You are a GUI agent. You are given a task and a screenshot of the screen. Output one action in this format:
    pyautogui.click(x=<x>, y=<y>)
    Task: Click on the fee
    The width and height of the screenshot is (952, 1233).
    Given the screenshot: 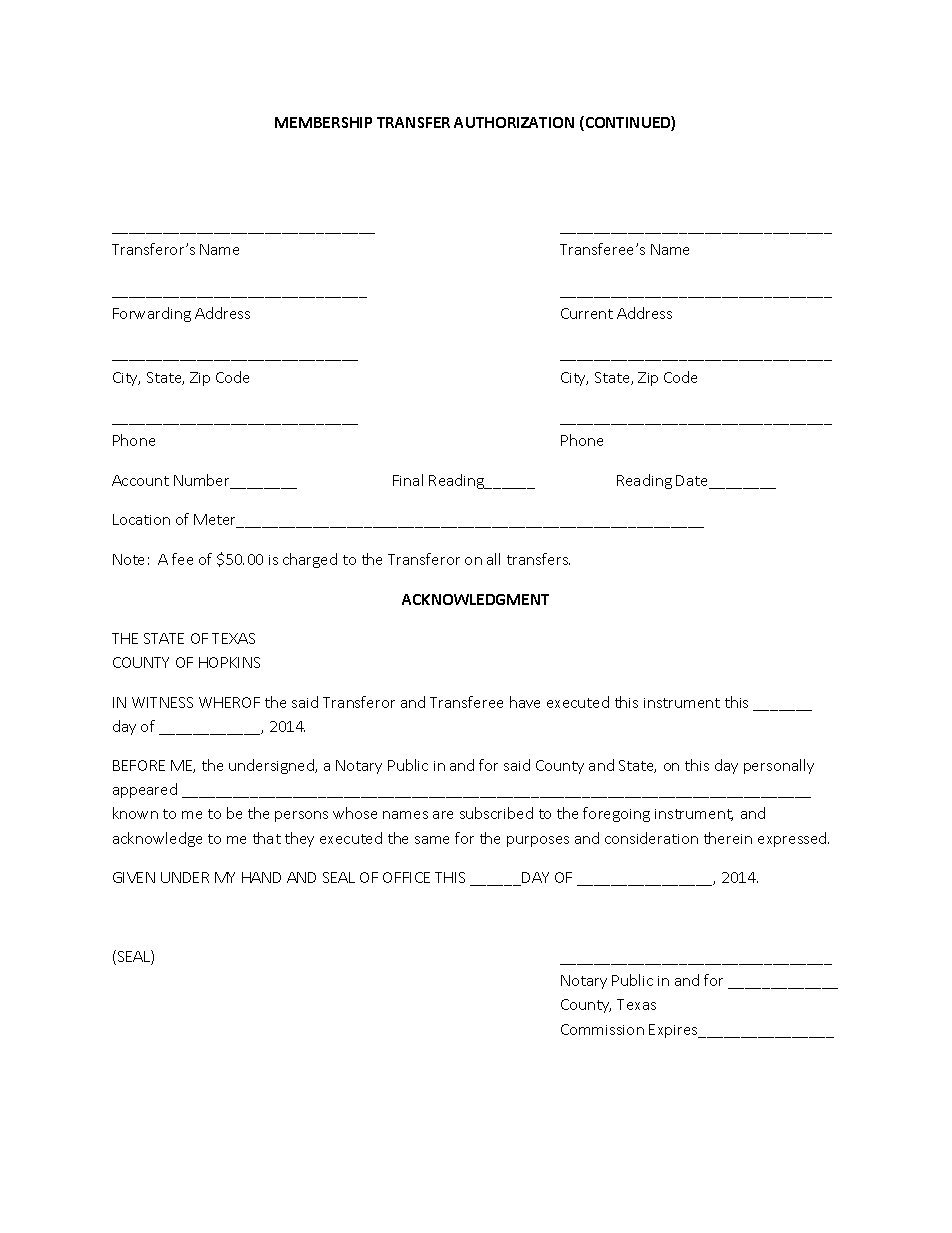 What is the action you would take?
    pyautogui.click(x=182, y=559)
